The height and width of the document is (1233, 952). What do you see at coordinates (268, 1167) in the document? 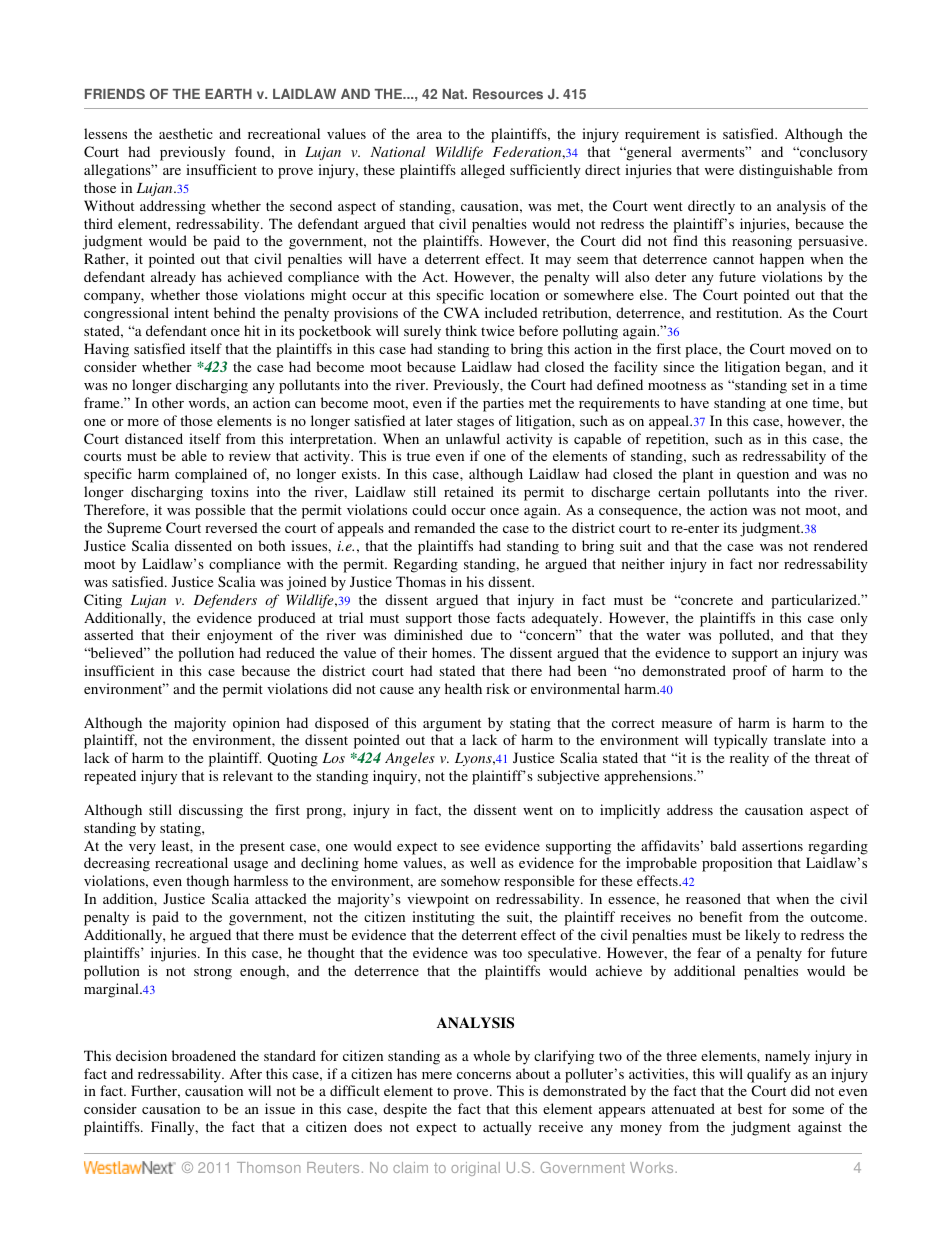
I see `Thomson` at bounding box center [268, 1167].
